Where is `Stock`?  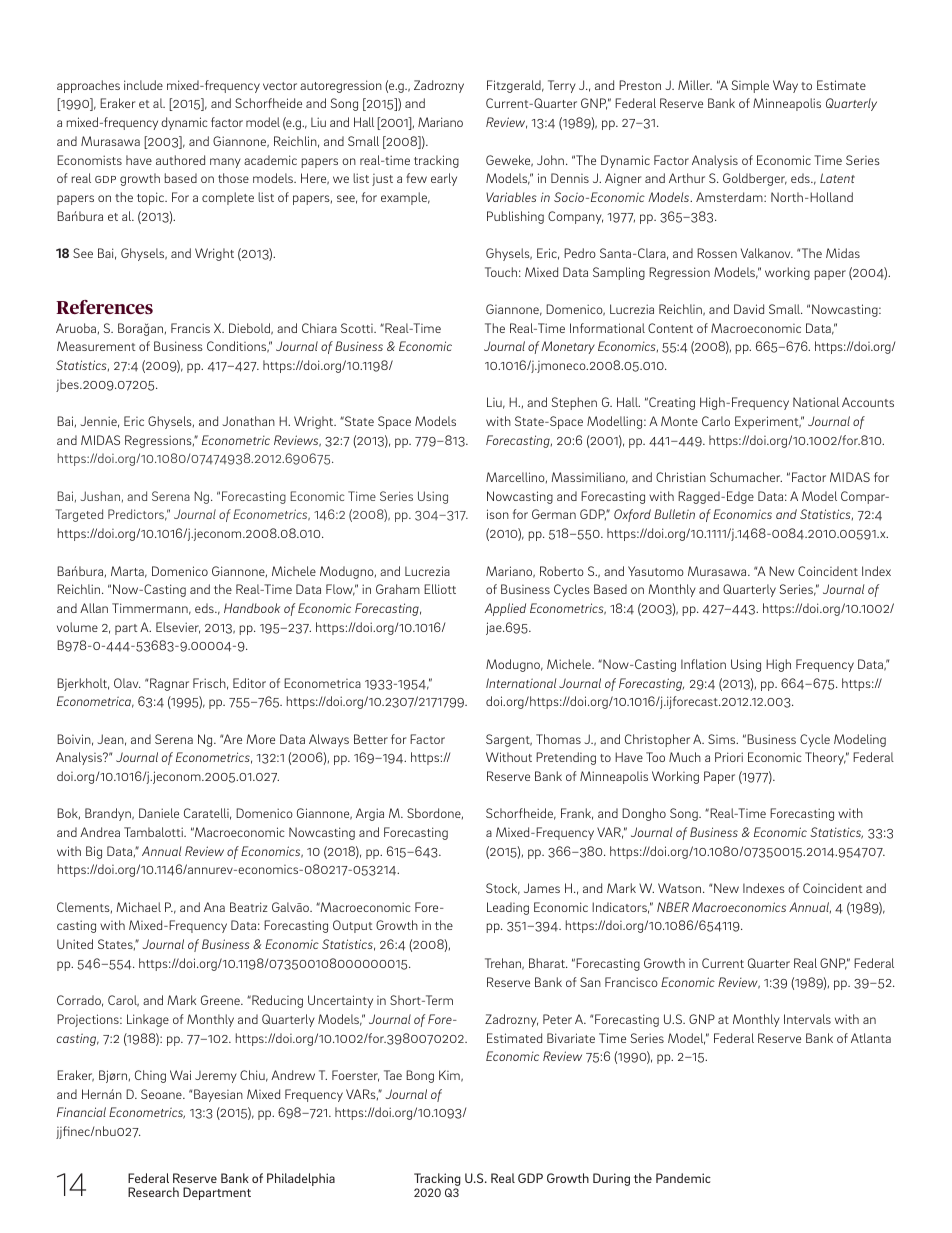 Stock is located at coordinates (503, 889).
